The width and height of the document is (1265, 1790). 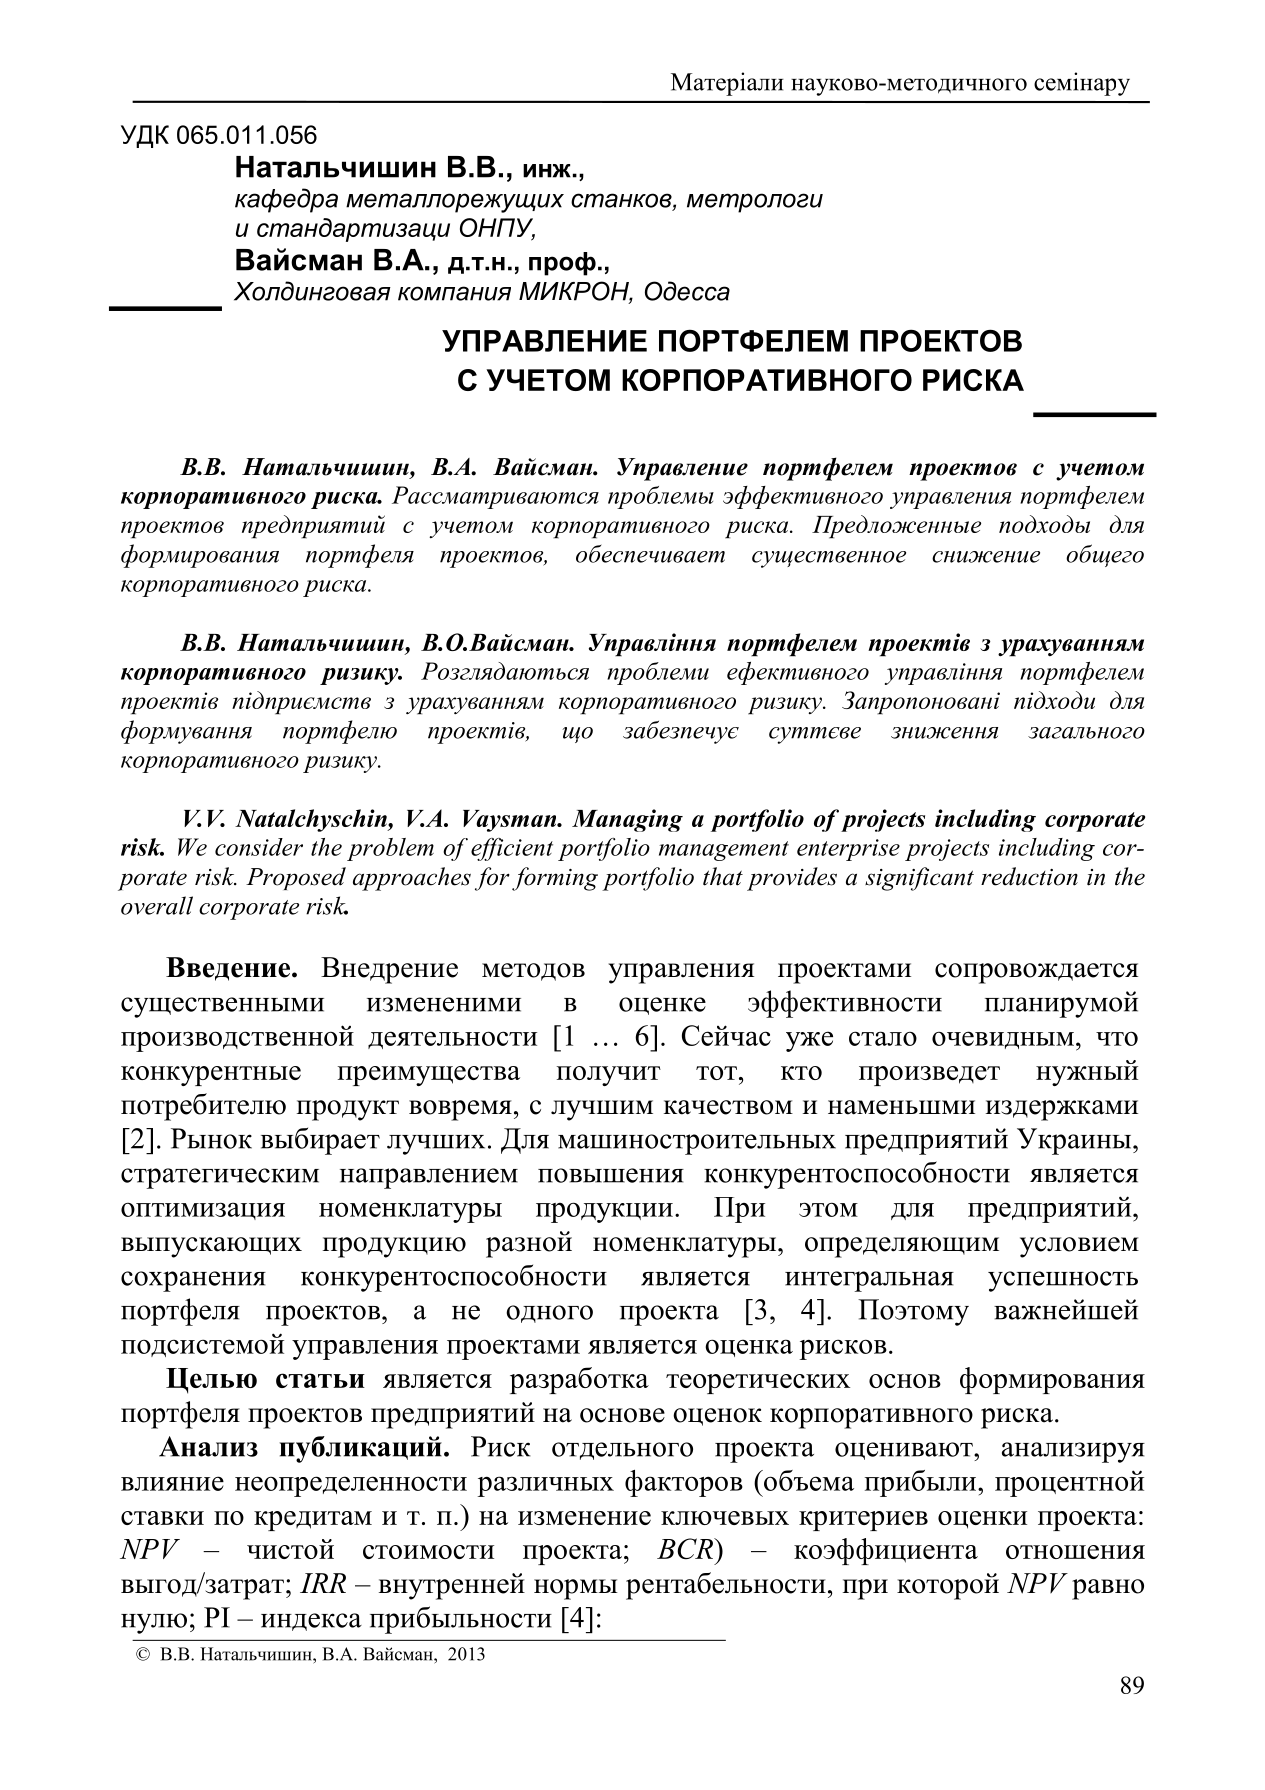 I want to click on significant, so click(x=919, y=879).
